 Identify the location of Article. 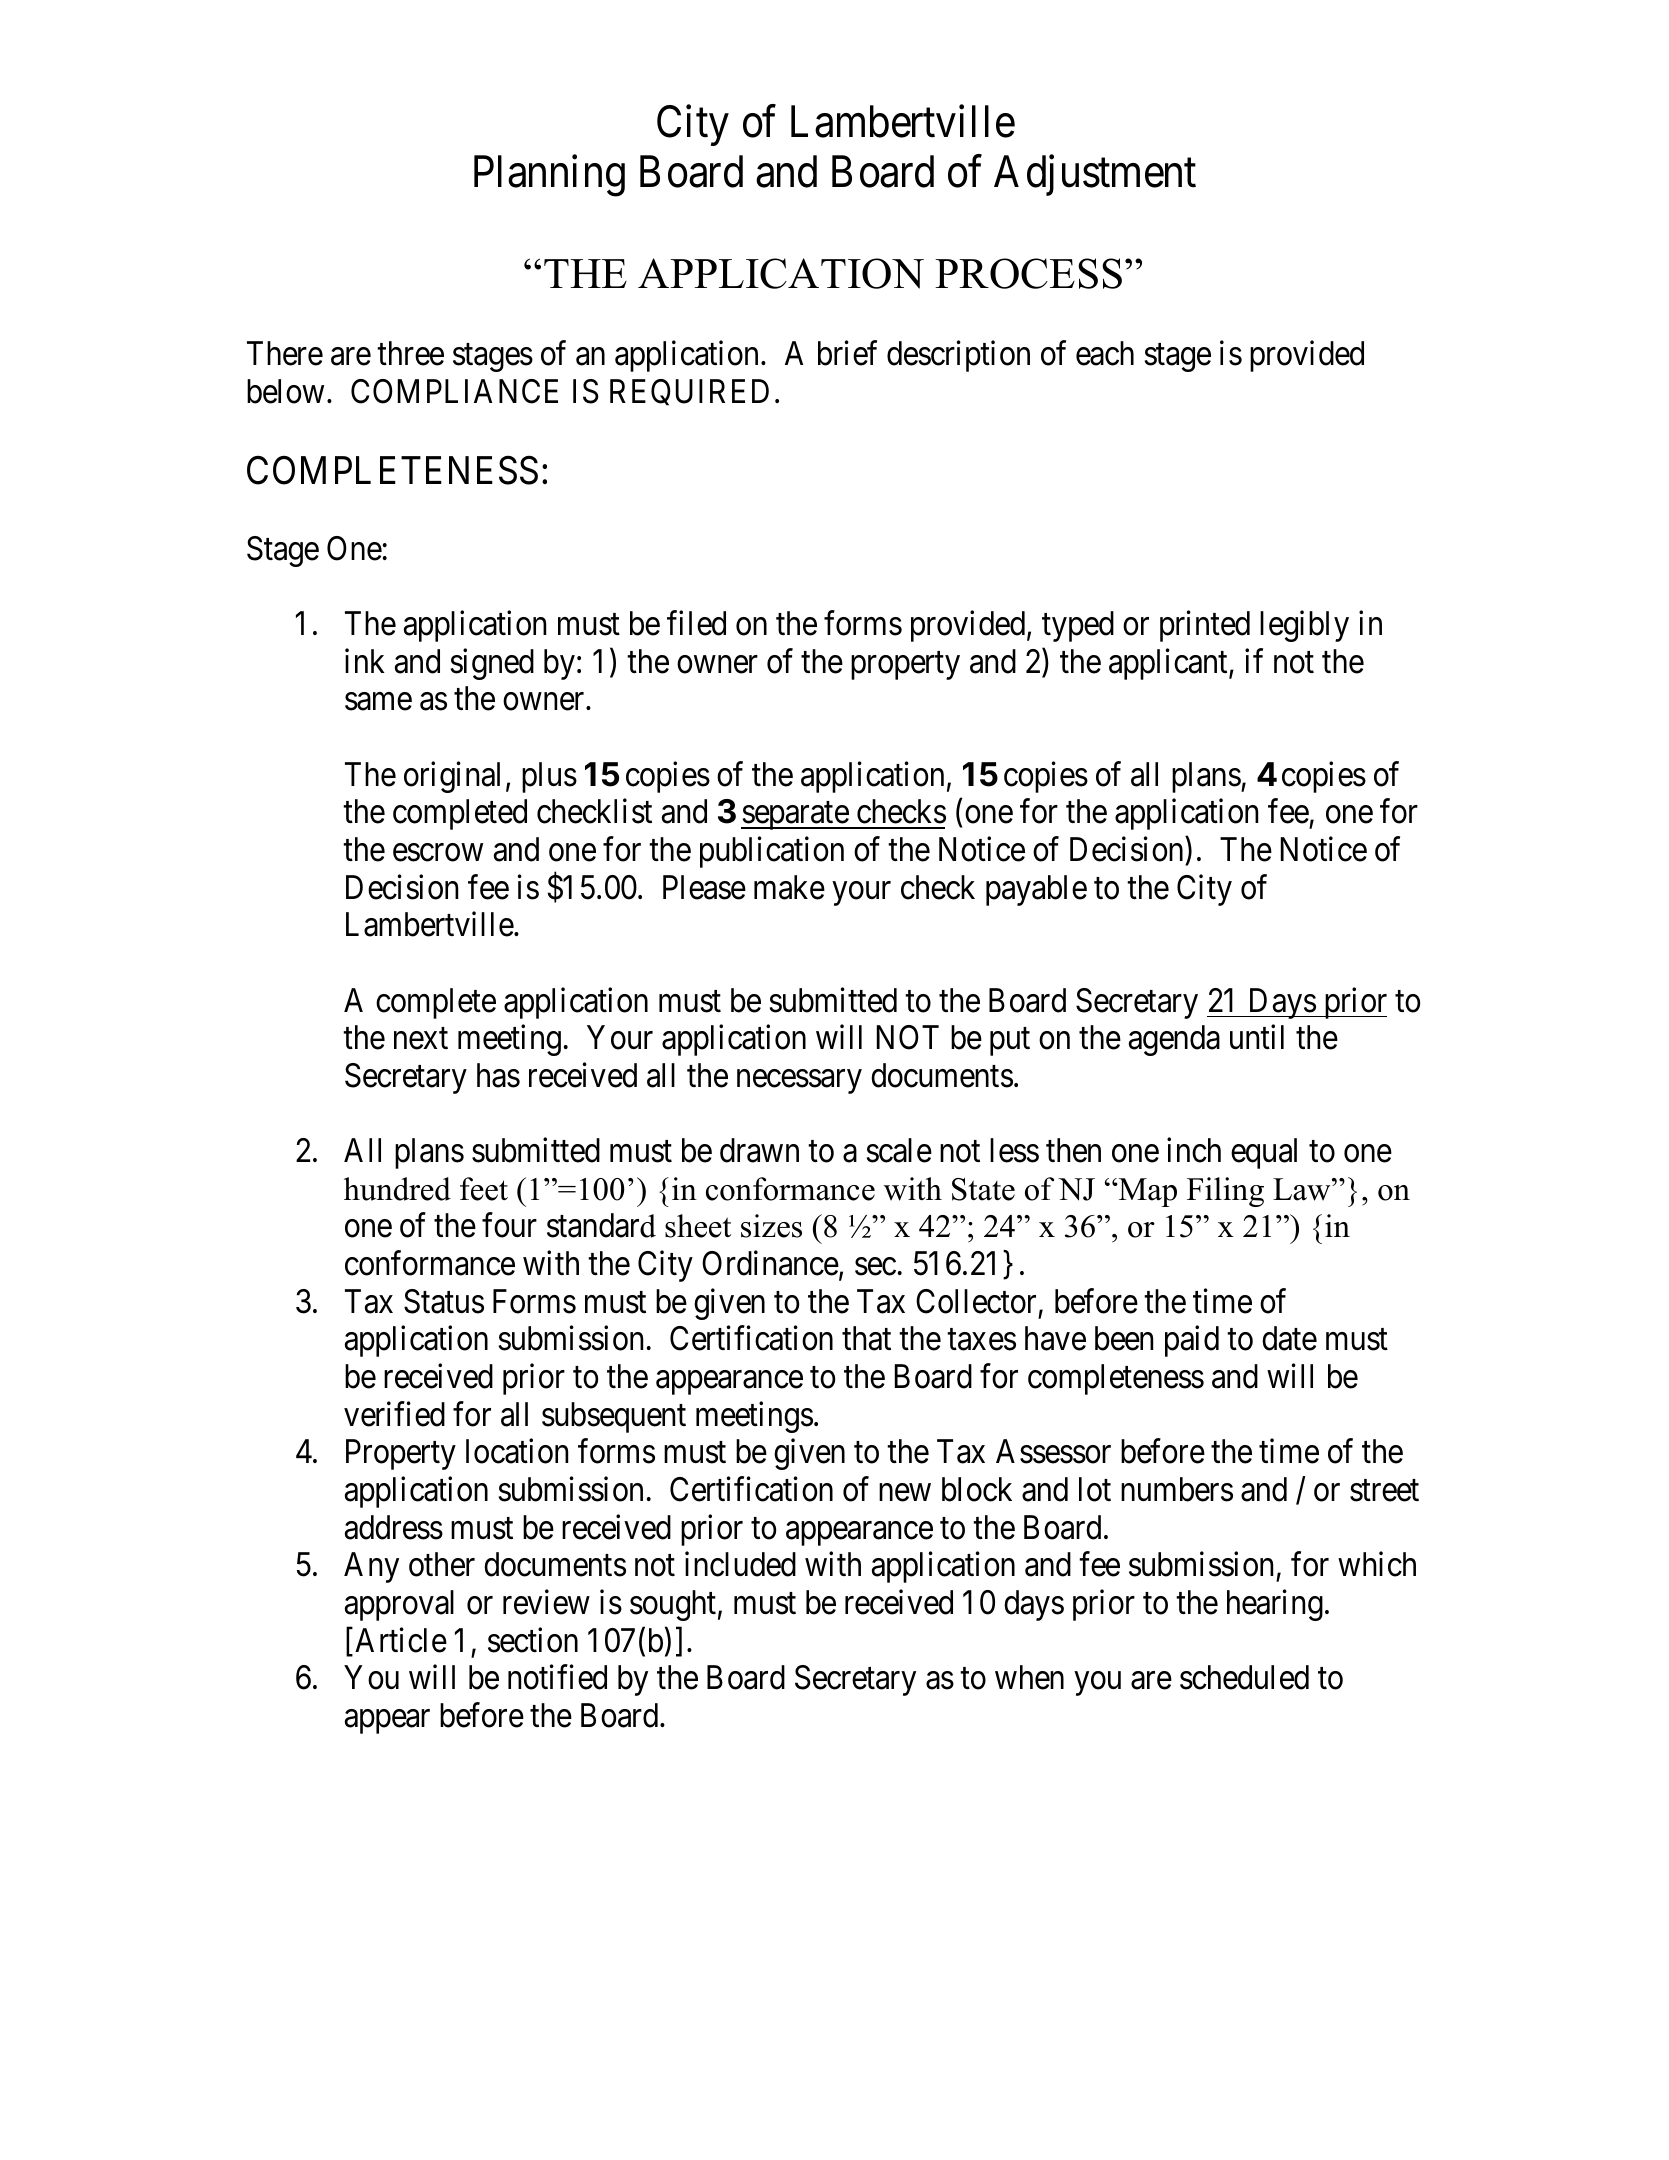
(401, 1640).
